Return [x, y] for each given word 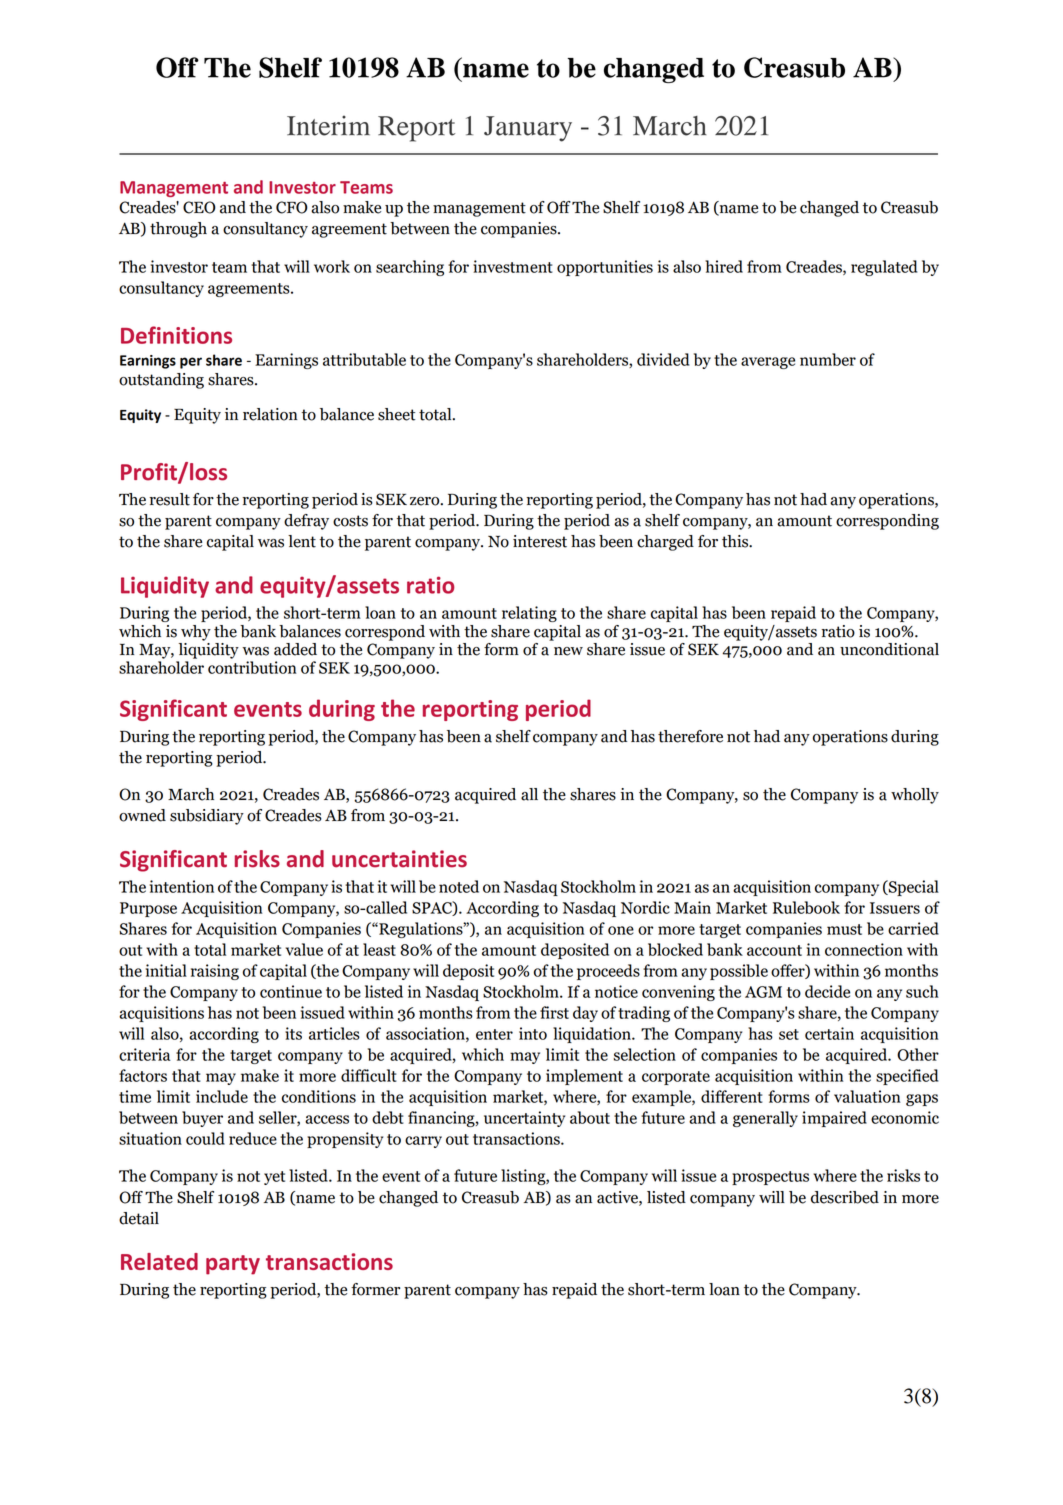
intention [182, 886]
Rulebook [806, 907]
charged [665, 543]
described [845, 1197]
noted [459, 886]
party [233, 1265]
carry [423, 1142]
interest [540, 541]
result [169, 499]
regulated [884, 268]
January [528, 129]
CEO [199, 207]
